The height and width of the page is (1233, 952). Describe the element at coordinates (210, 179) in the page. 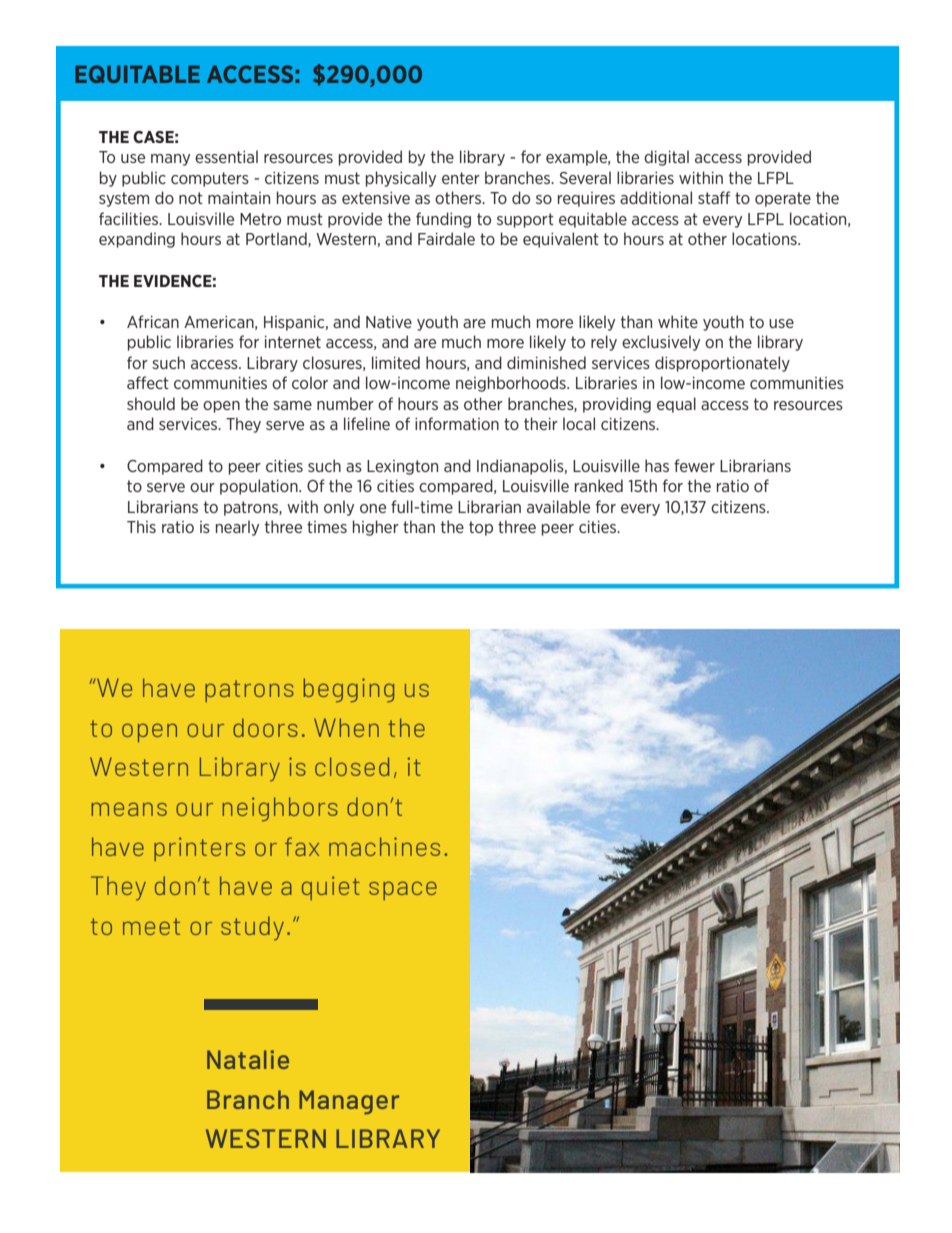

I see `computers` at that location.
